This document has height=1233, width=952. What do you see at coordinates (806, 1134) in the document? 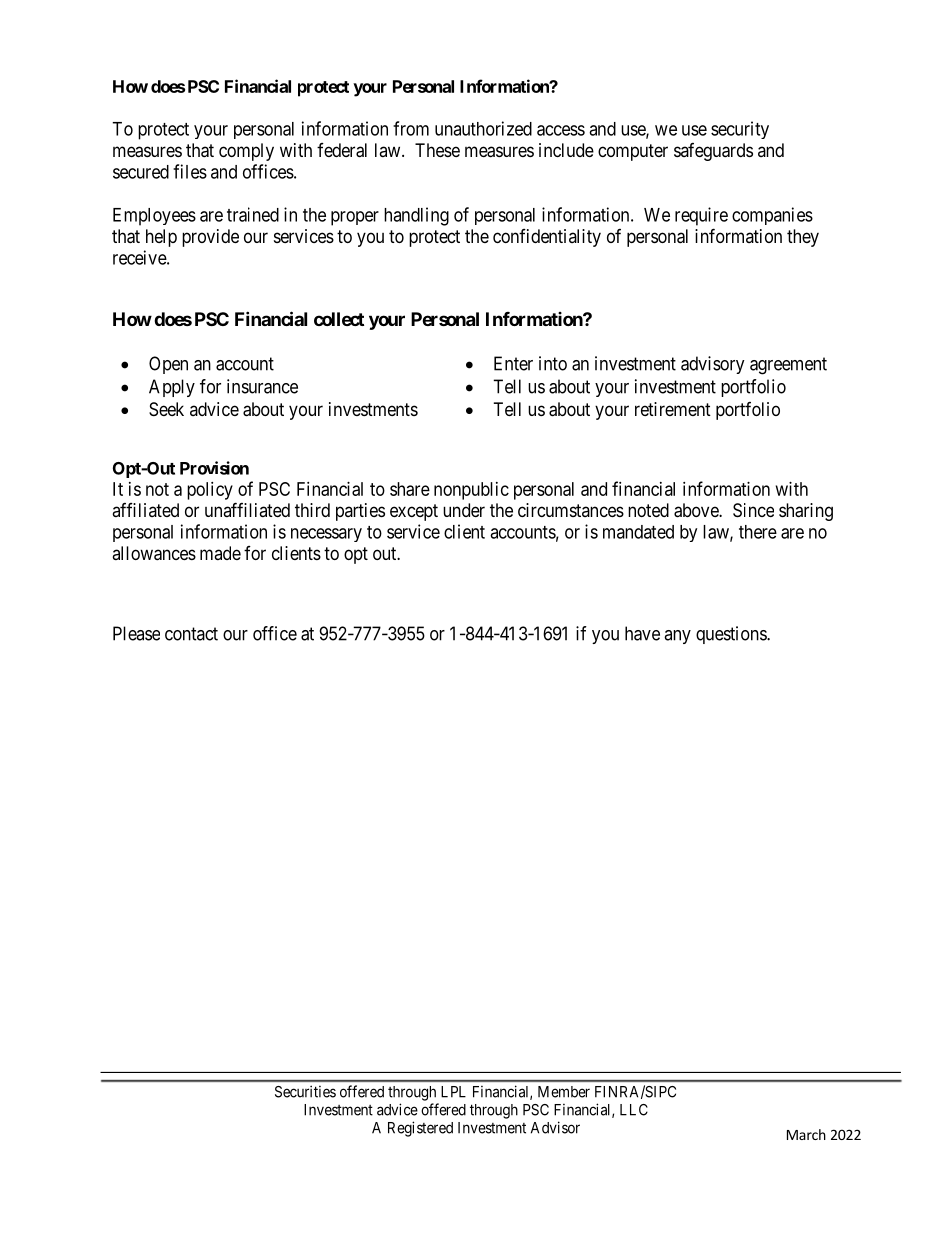
I see `March` at bounding box center [806, 1134].
